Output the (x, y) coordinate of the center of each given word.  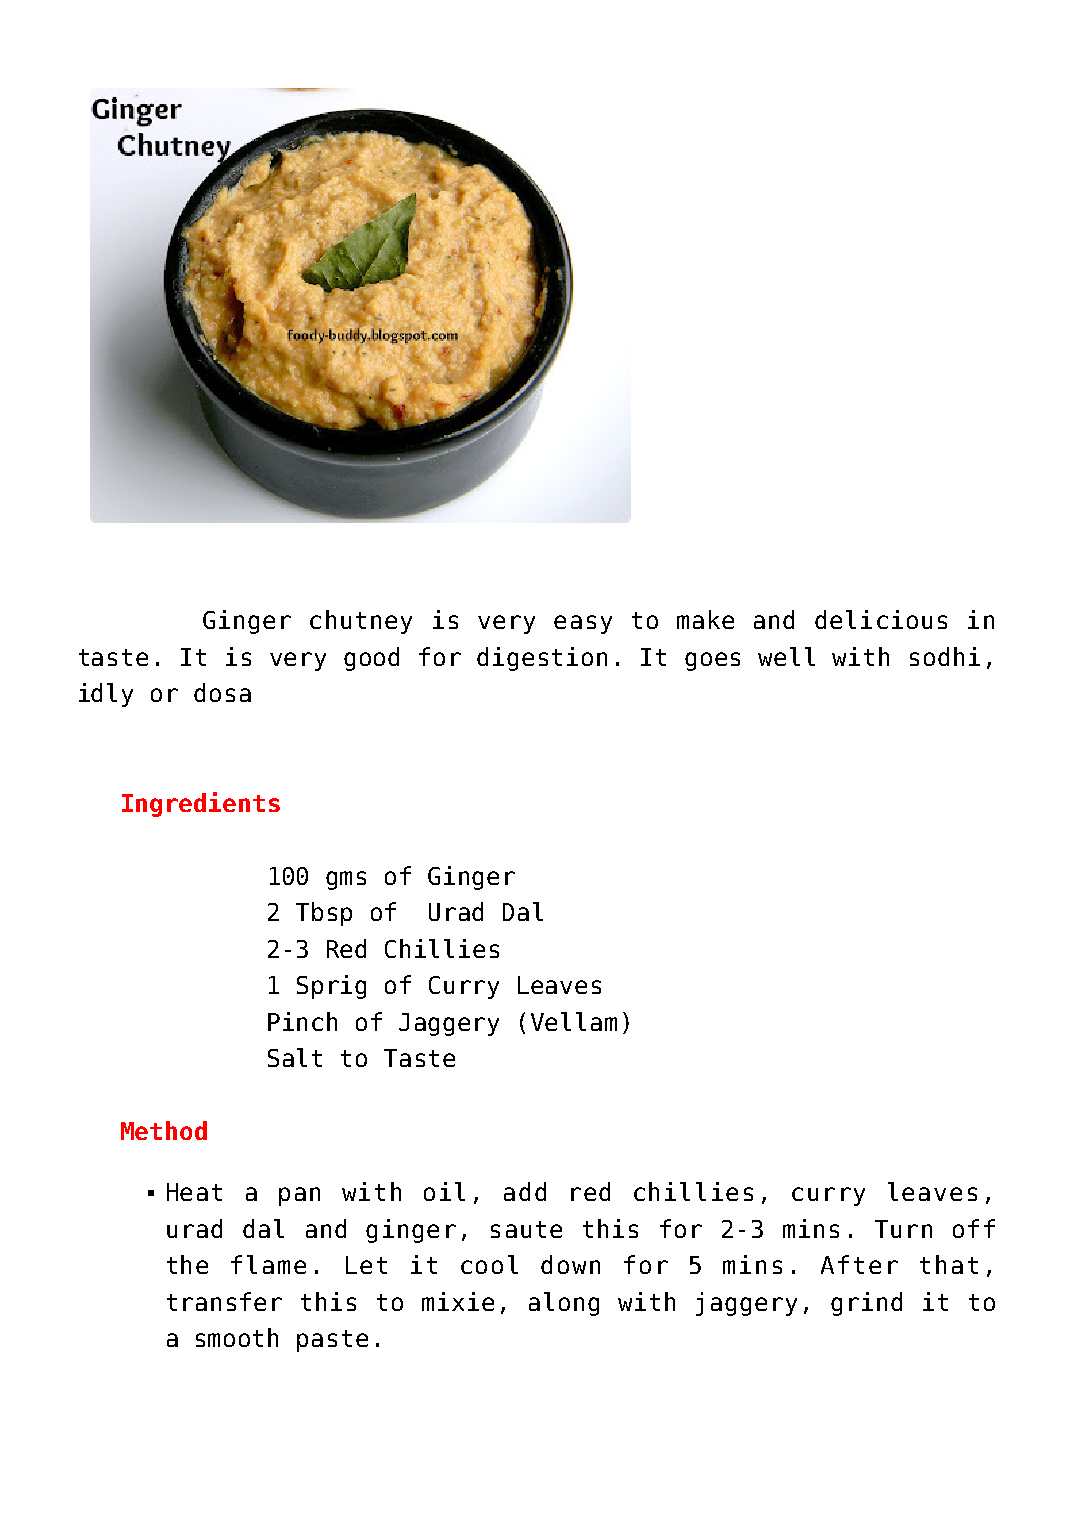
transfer (224, 1301)
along (564, 1304)
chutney (361, 622)
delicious (881, 619)
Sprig (331, 987)
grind (866, 1304)
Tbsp (324, 914)
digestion (542, 659)
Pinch (302, 1021)
